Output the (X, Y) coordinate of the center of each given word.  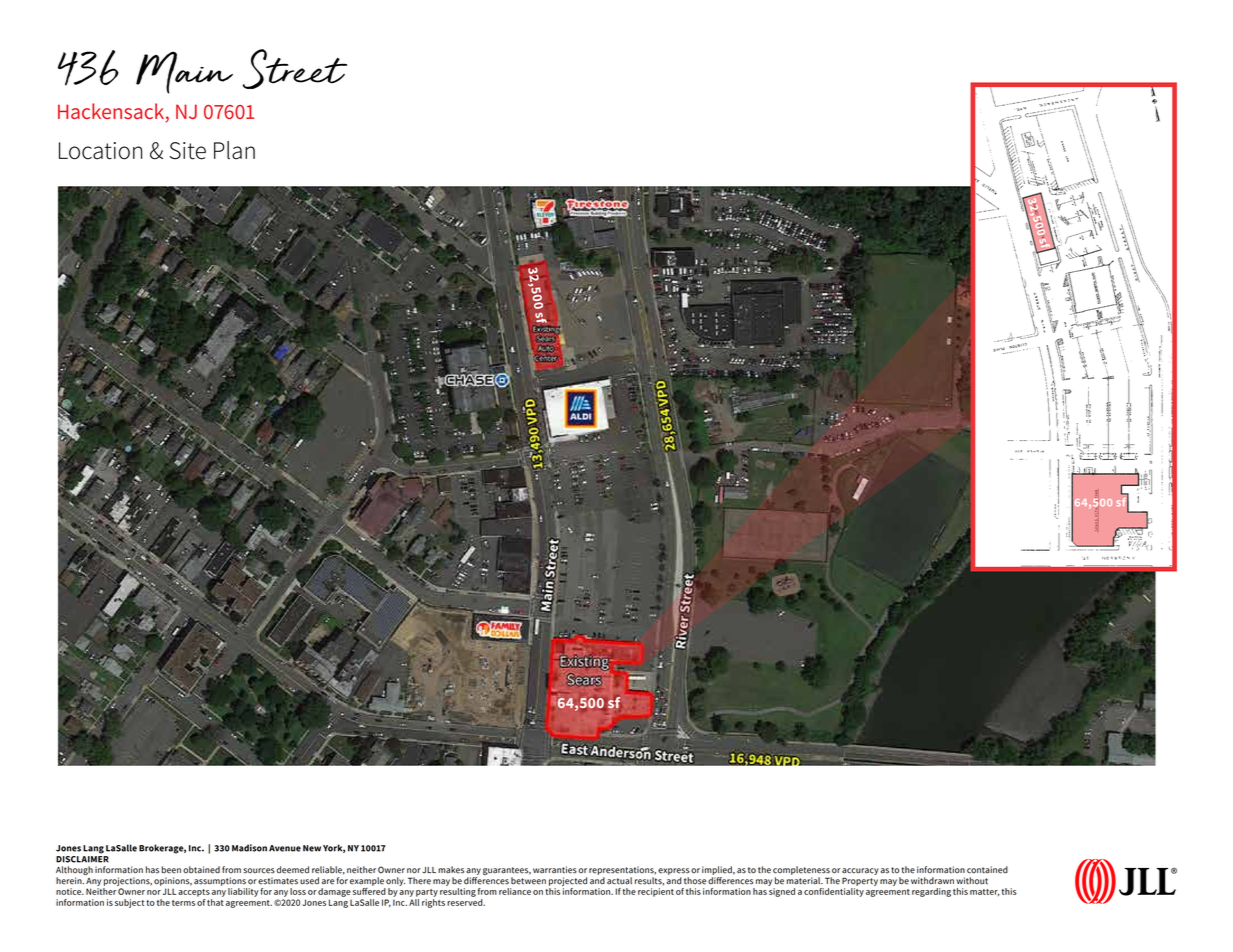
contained (987, 870)
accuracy (860, 871)
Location (100, 151)
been (171, 870)
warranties (555, 870)
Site (188, 151)
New (312, 848)
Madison (249, 848)
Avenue (285, 848)
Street (295, 69)
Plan (234, 150)
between (528, 881)
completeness (801, 870)
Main (184, 73)
